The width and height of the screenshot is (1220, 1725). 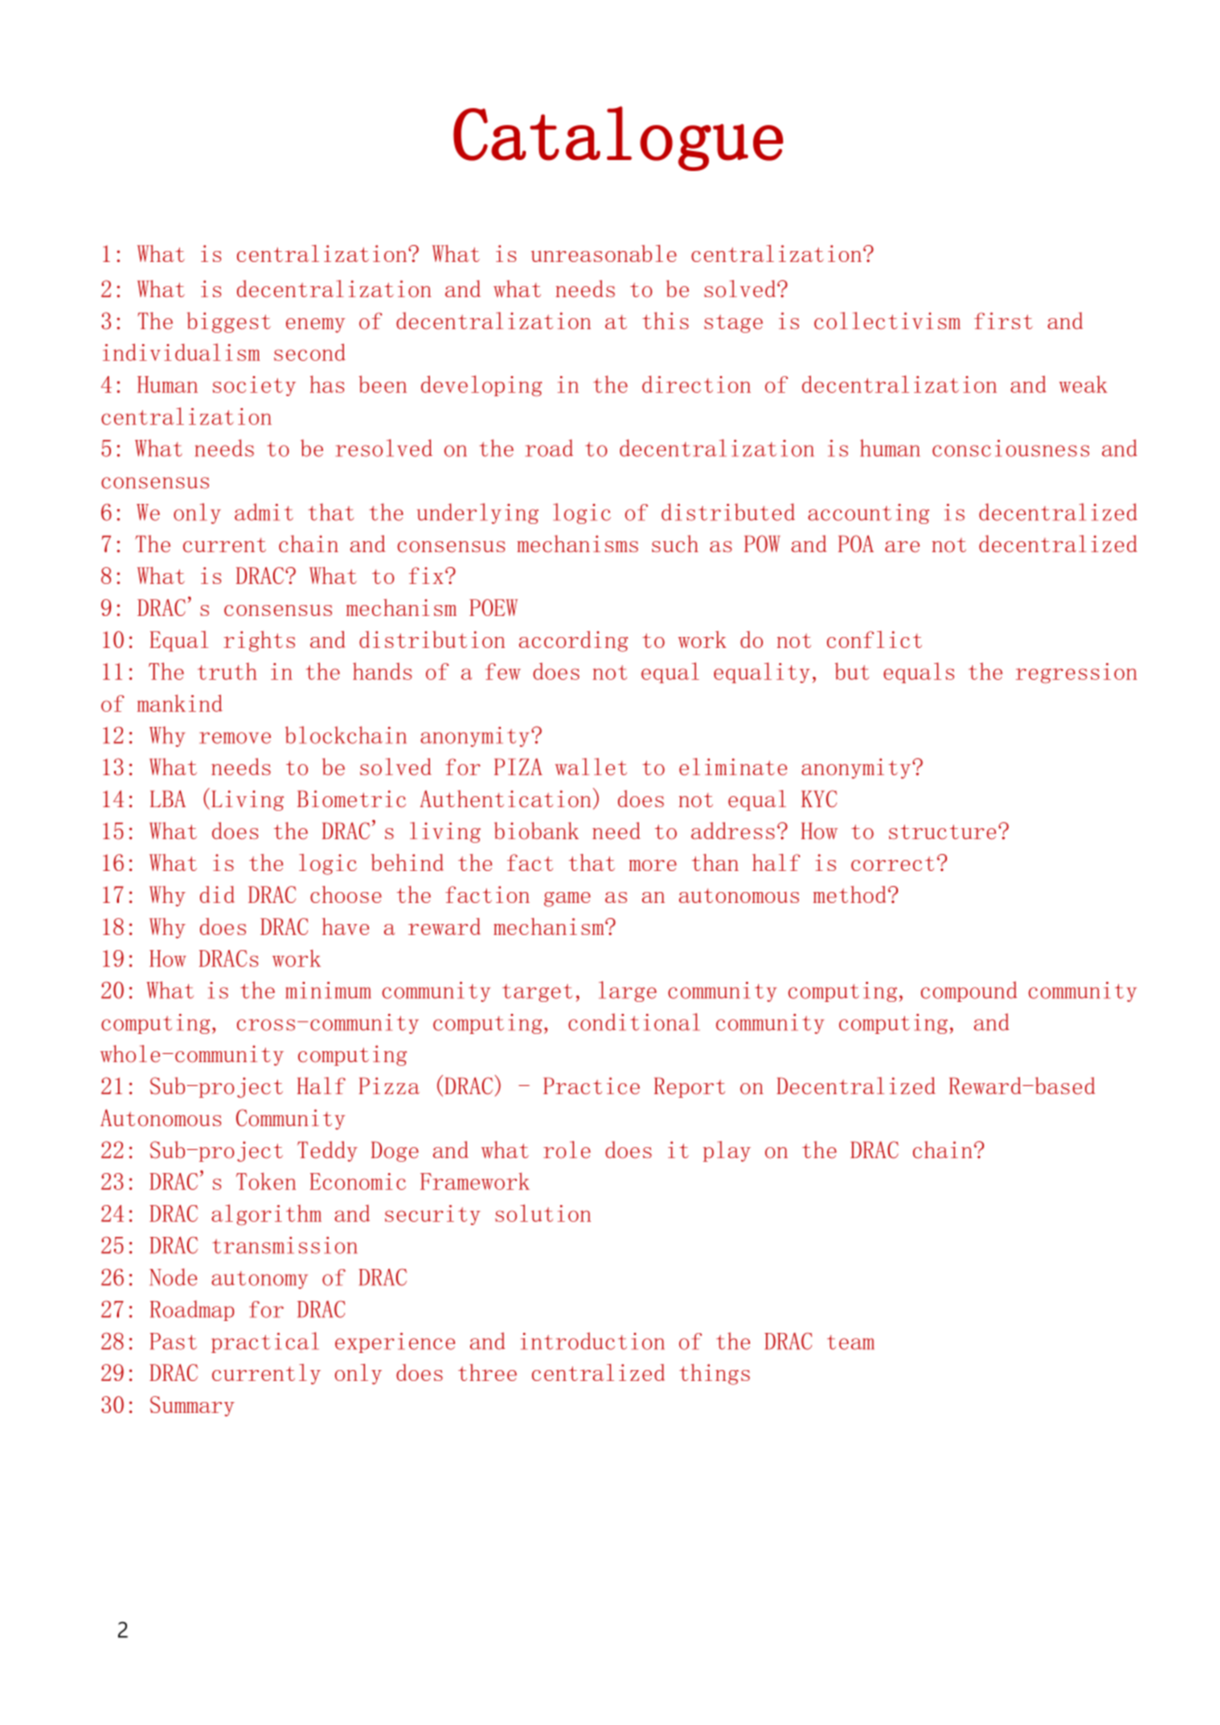 I want to click on introduction, so click(x=593, y=1341).
